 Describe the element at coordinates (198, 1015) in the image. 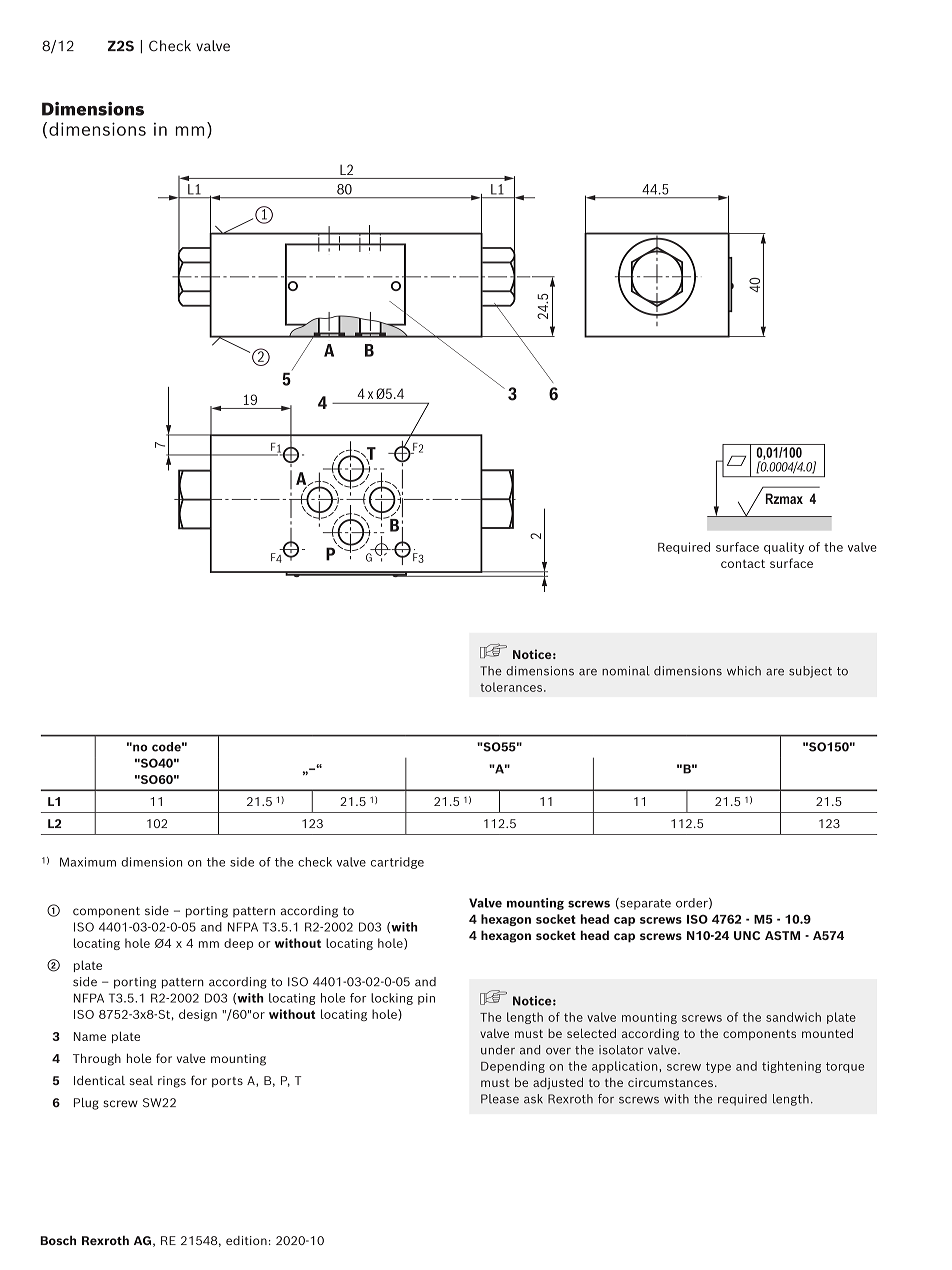

I see `design` at that location.
